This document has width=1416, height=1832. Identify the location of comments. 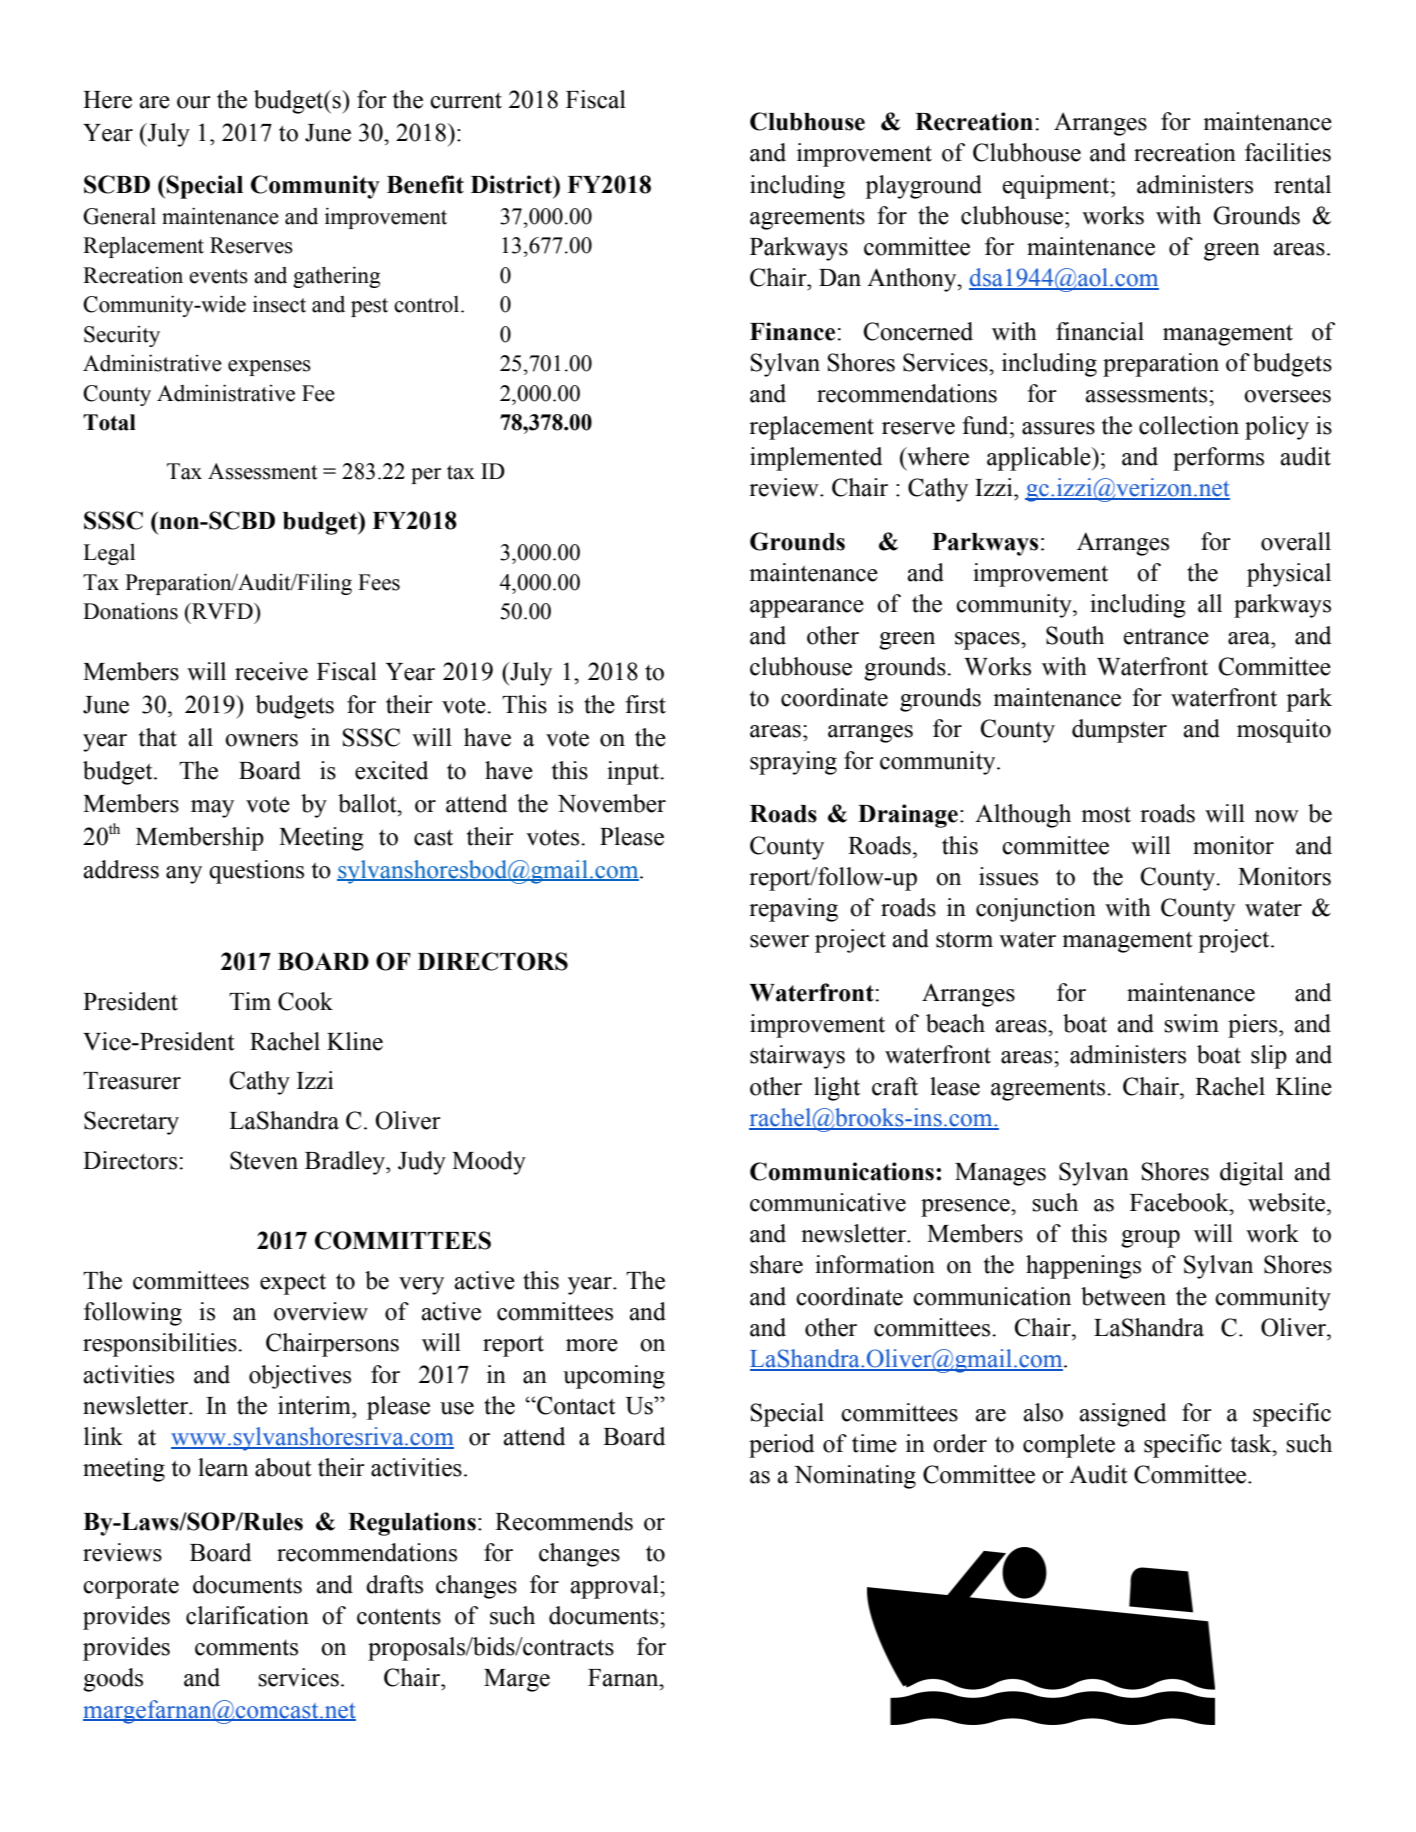
(246, 1648).
